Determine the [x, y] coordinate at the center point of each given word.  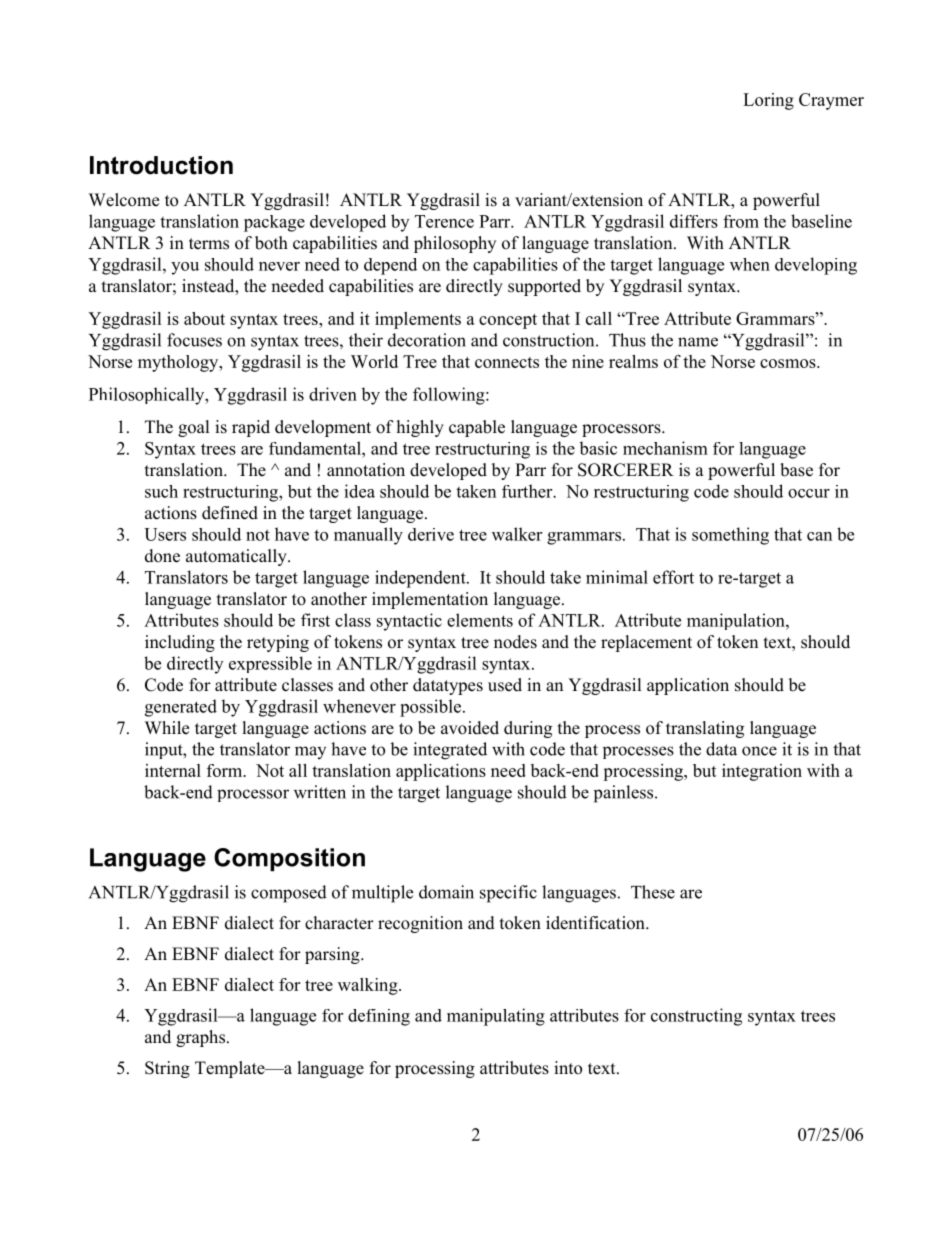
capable [477, 428]
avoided [470, 728]
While [167, 728]
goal [194, 428]
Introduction [161, 165]
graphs [200, 1038]
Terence [444, 221]
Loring [768, 101]
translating [705, 729]
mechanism [665, 448]
